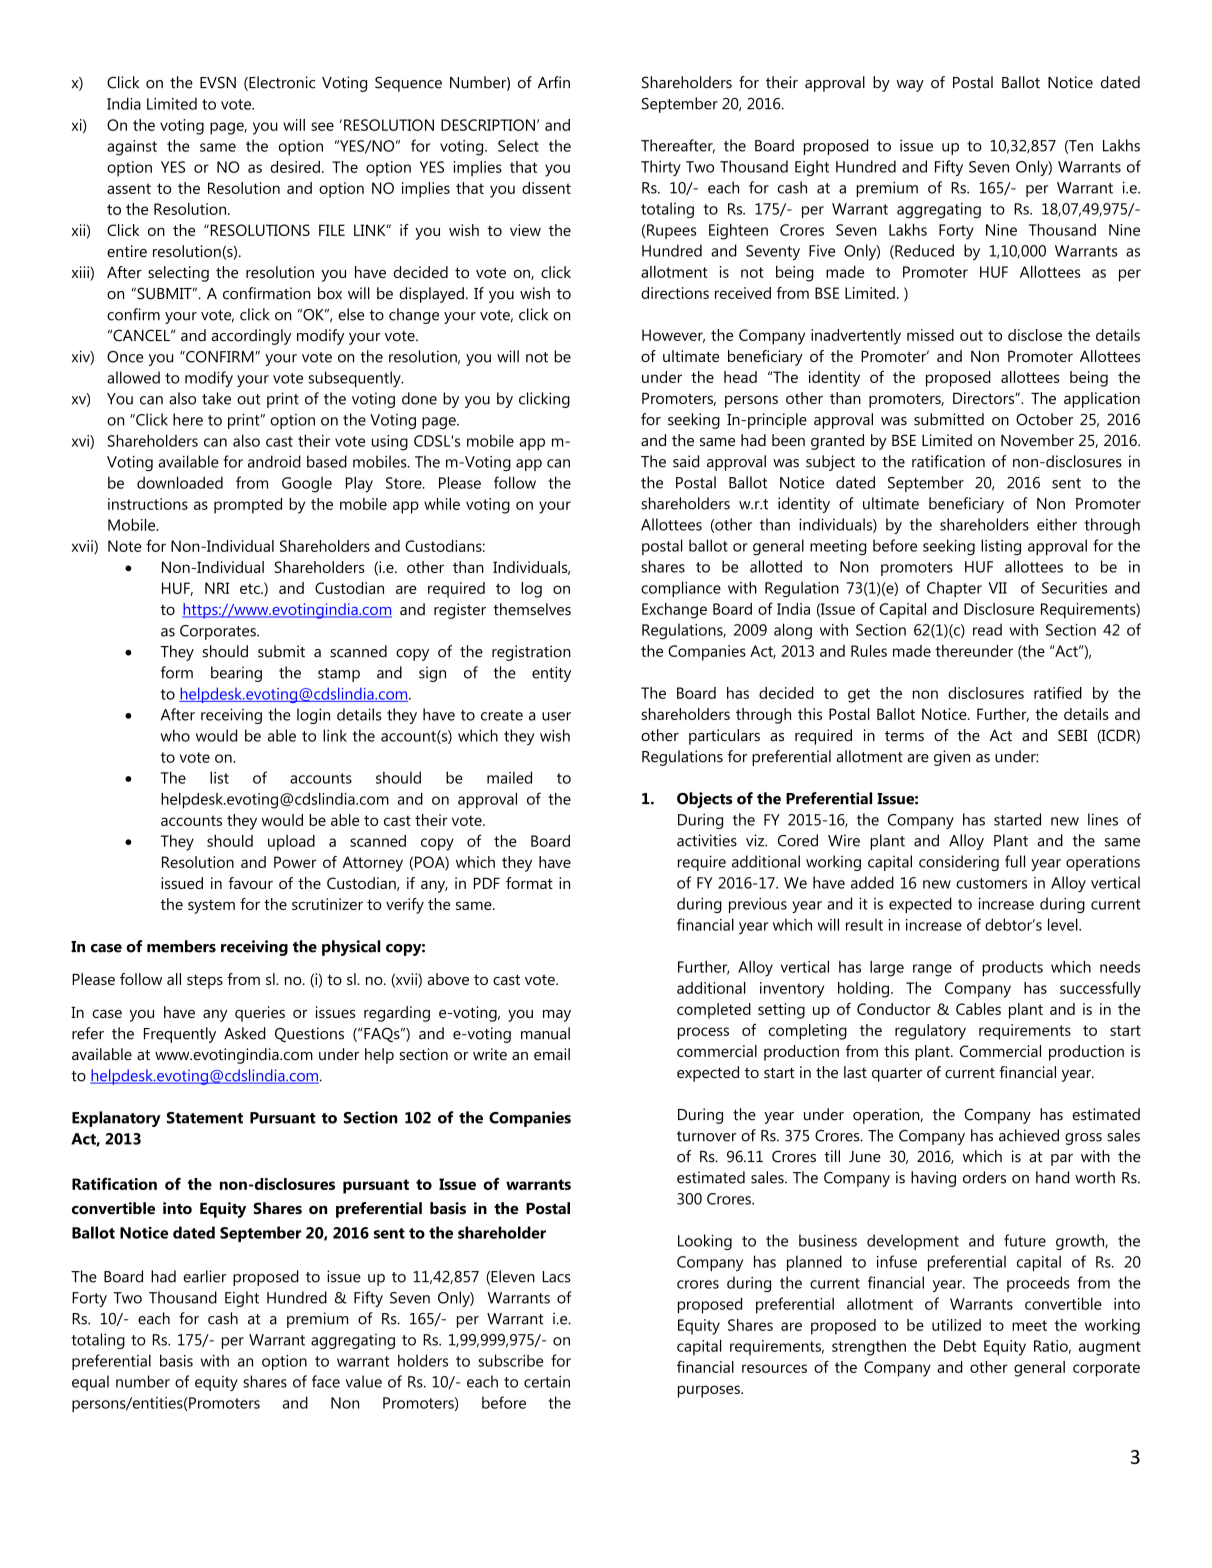 This page has height=1568, width=1212. I want to click on read, so click(987, 629).
